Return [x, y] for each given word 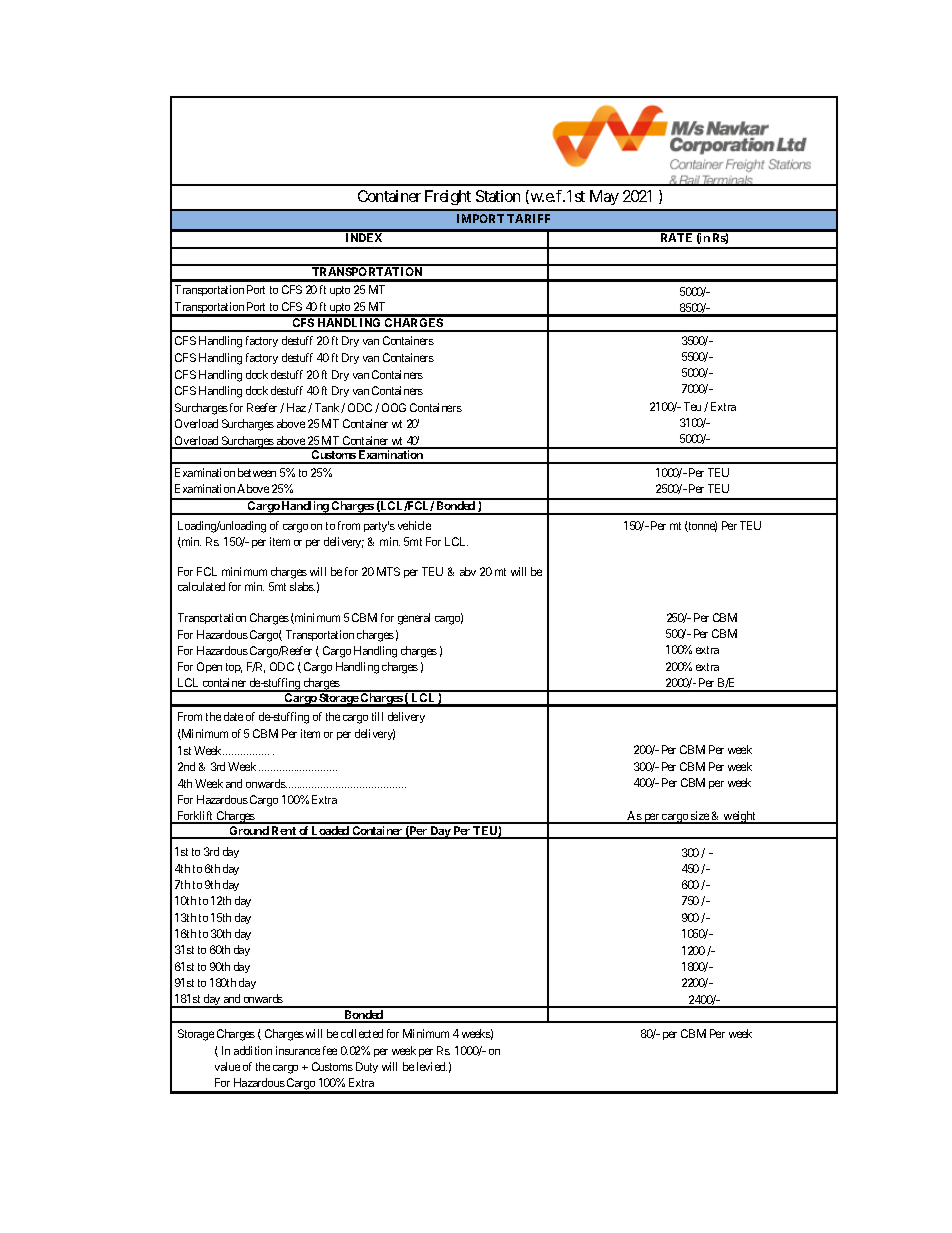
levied [432, 1066]
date [233, 716]
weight [740, 817]
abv [468, 571]
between [257, 472]
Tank [327, 407]
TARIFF [528, 218]
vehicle [414, 525]
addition [253, 1050]
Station [498, 196]
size [700, 817]
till [377, 716]
